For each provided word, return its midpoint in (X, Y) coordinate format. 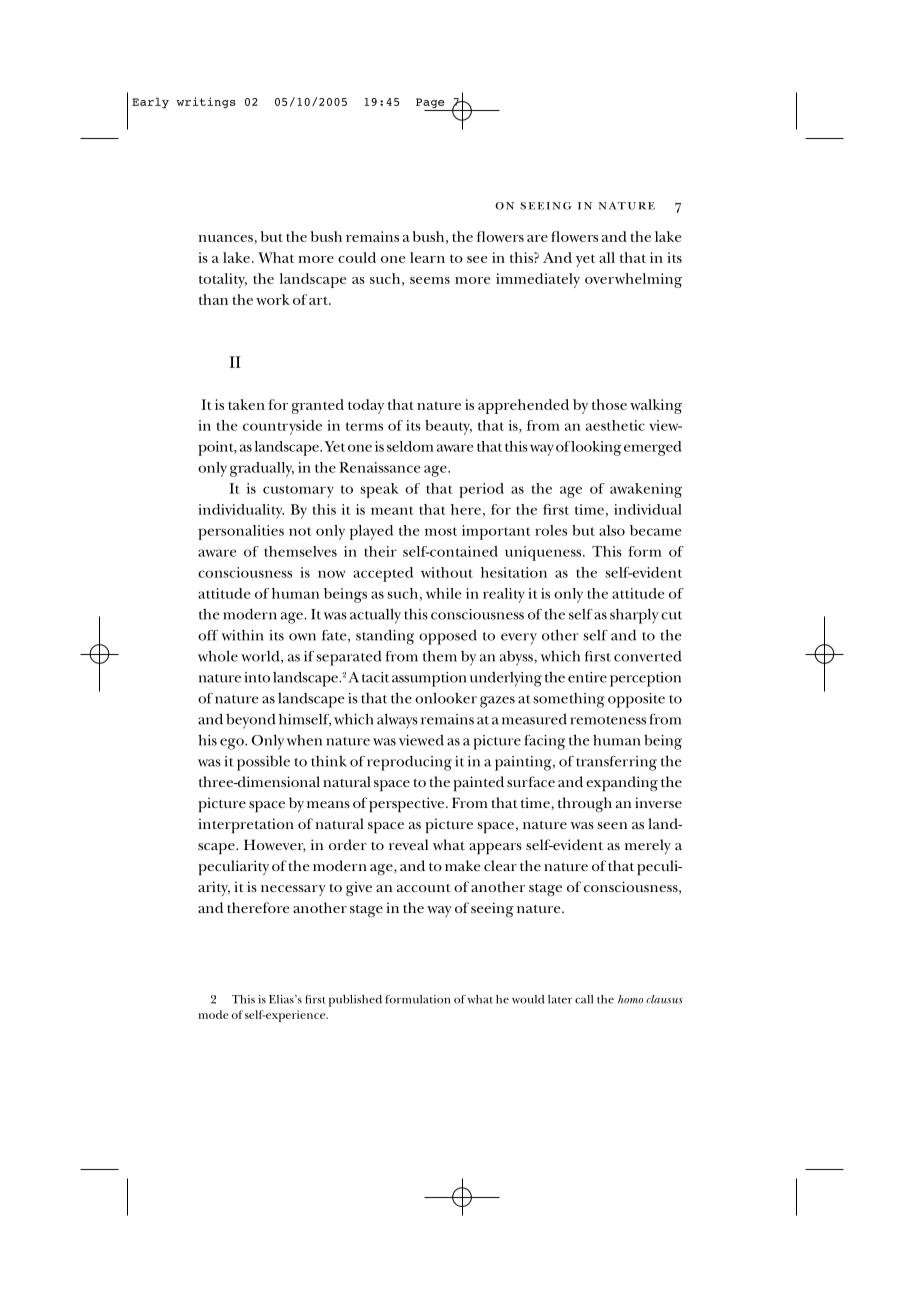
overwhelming (633, 280)
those (609, 404)
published (355, 1001)
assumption (429, 679)
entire (587, 677)
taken (246, 404)
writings (206, 102)
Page (431, 104)
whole (218, 656)
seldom (410, 446)
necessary (293, 890)
